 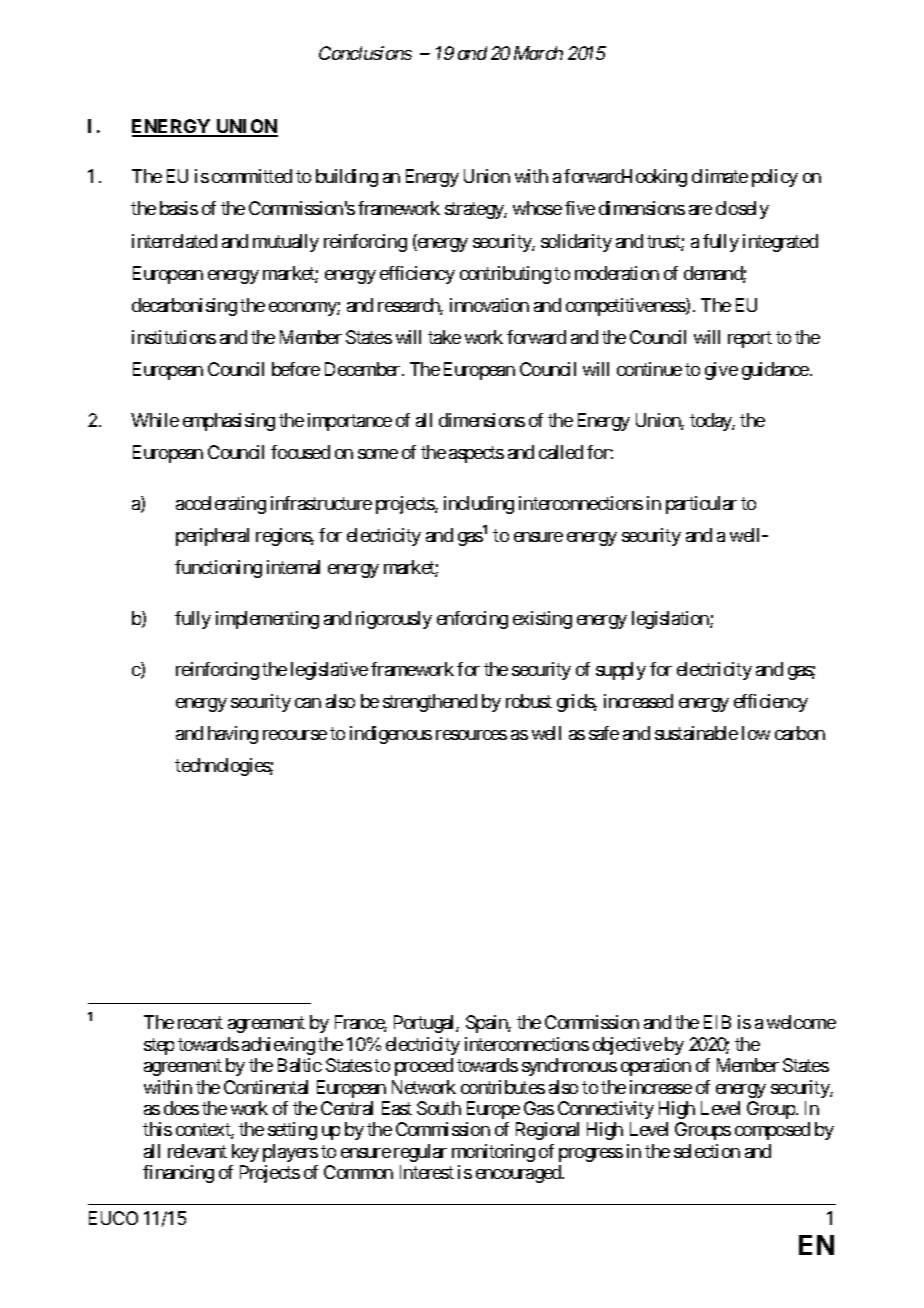 What do you see at coordinates (493, 1153) in the image?
I see `monitoring` at bounding box center [493, 1153].
